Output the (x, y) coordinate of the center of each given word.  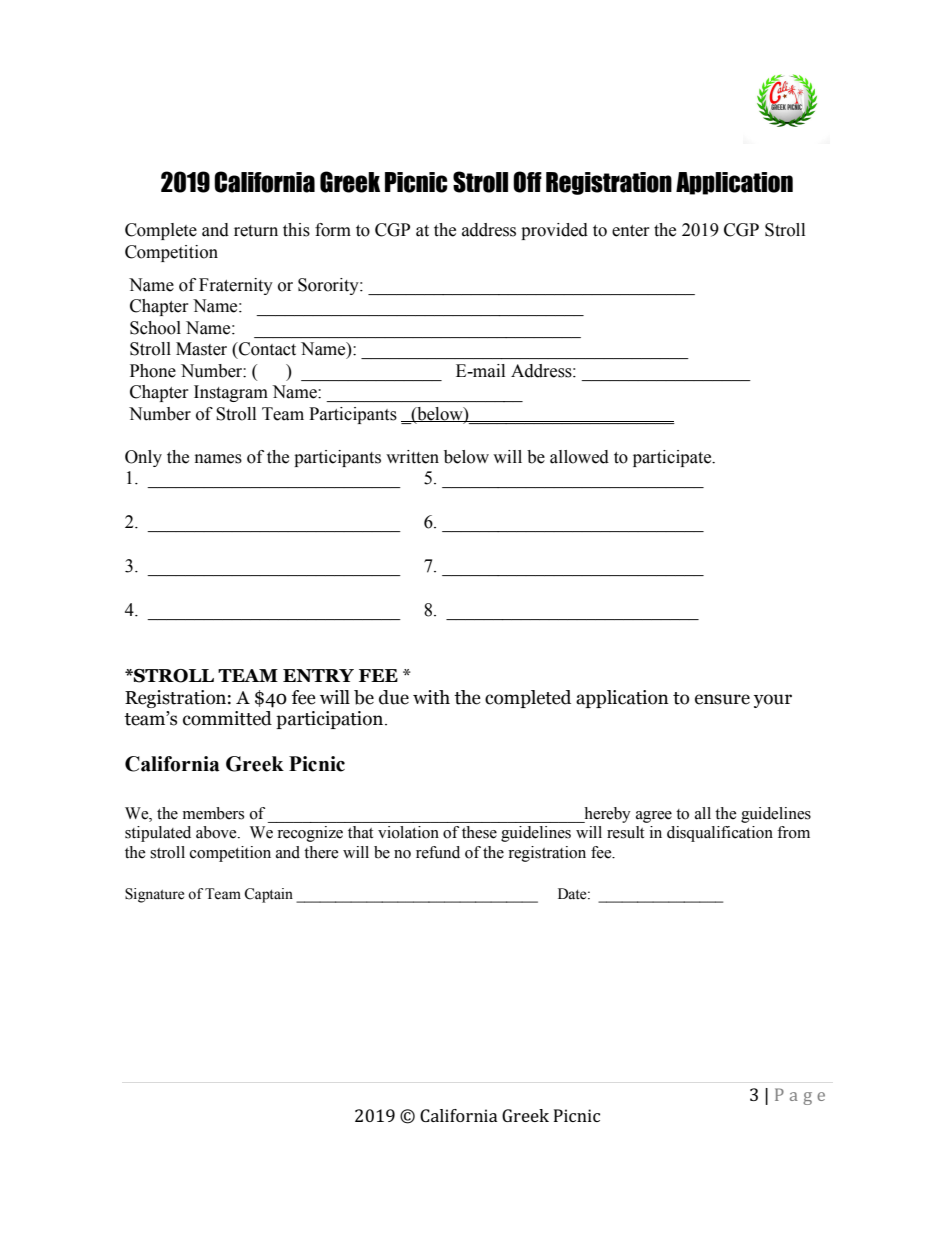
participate (673, 458)
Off (527, 182)
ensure (722, 699)
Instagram (231, 393)
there (321, 852)
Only (143, 458)
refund (438, 852)
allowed (579, 457)
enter (631, 231)
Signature (154, 895)
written (412, 457)
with (431, 697)
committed (227, 718)
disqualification (720, 834)
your (773, 701)
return (256, 231)
